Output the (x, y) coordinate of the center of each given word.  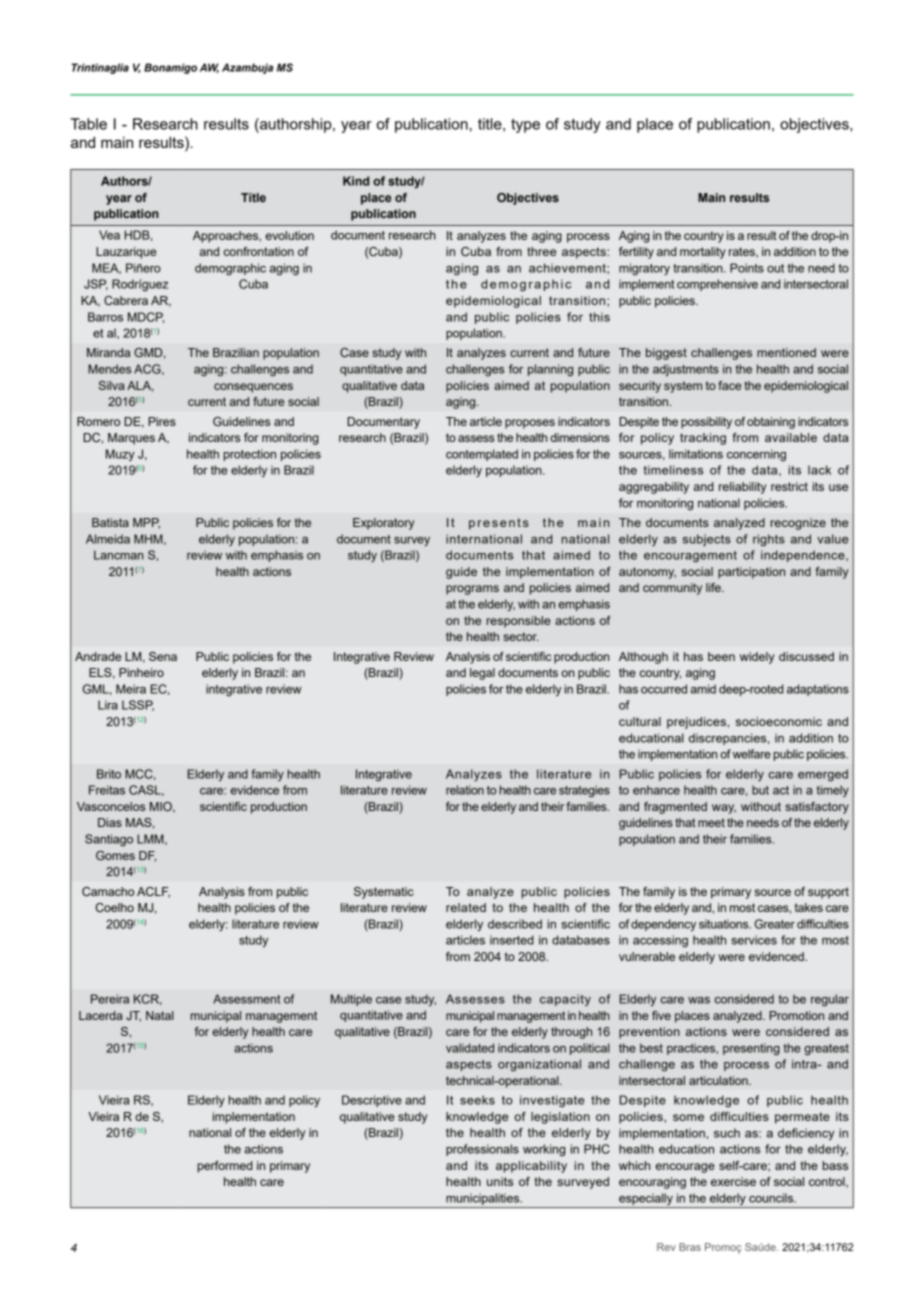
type (525, 126)
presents (499, 524)
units (500, 1181)
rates (743, 252)
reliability (743, 488)
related (466, 907)
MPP (146, 523)
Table (88, 124)
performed (225, 1167)
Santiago (109, 840)
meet (711, 822)
